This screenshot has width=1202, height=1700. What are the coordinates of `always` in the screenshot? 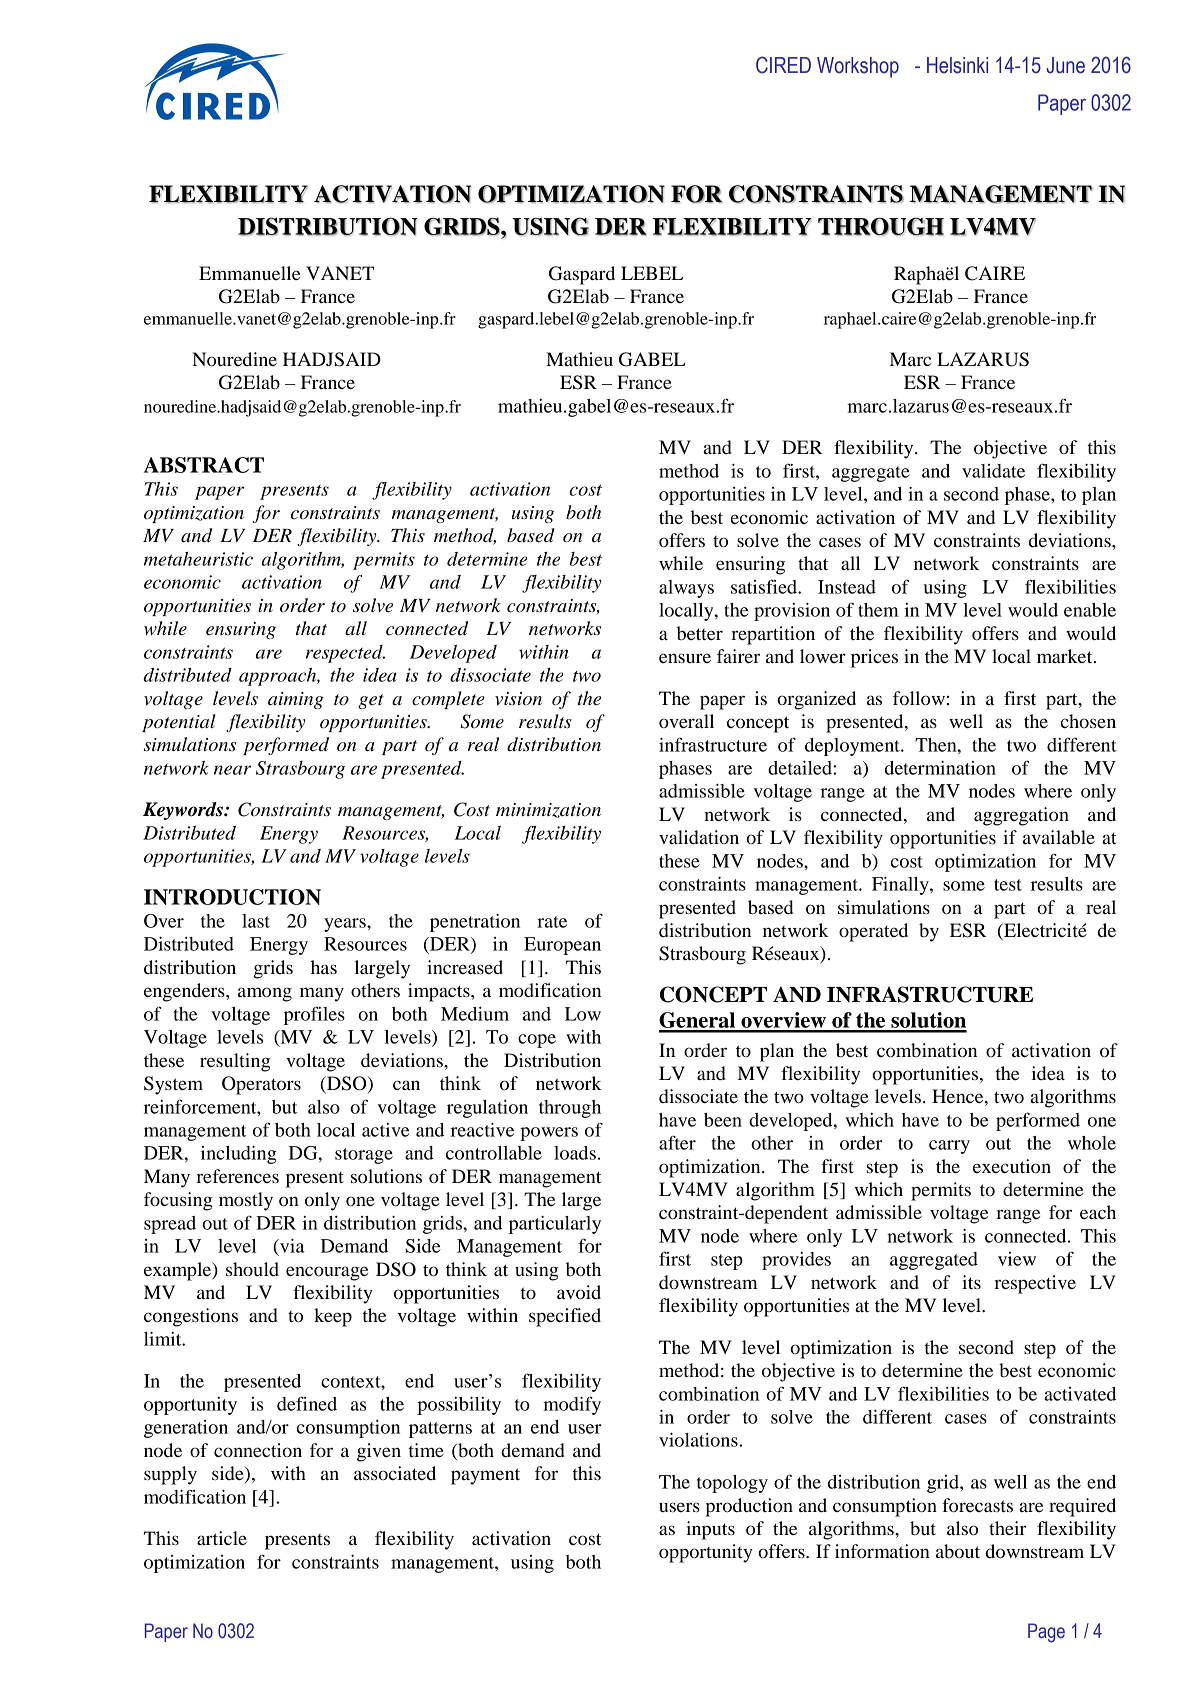 It's located at (686, 589).
